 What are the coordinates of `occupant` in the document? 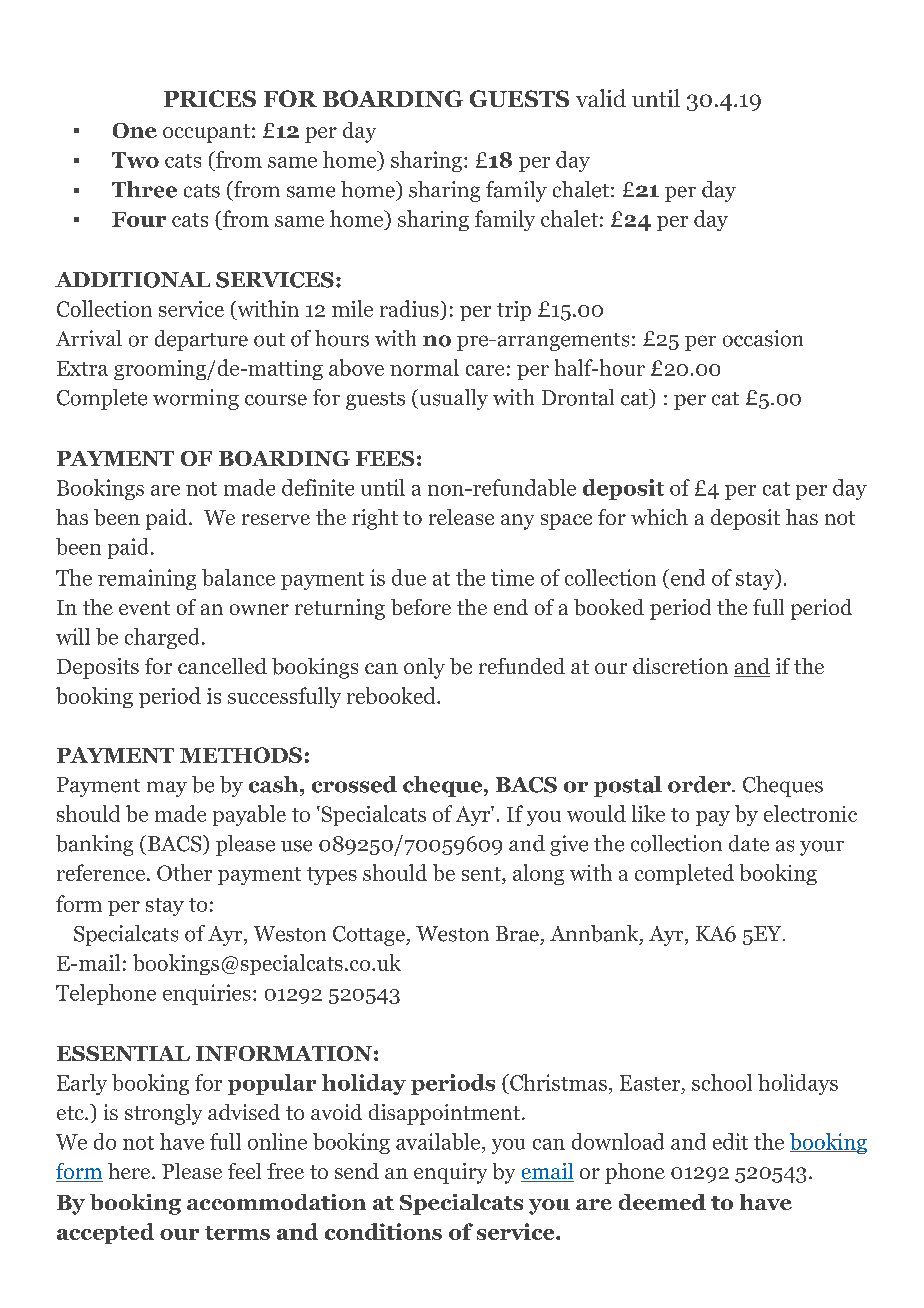 It's located at (206, 133).
